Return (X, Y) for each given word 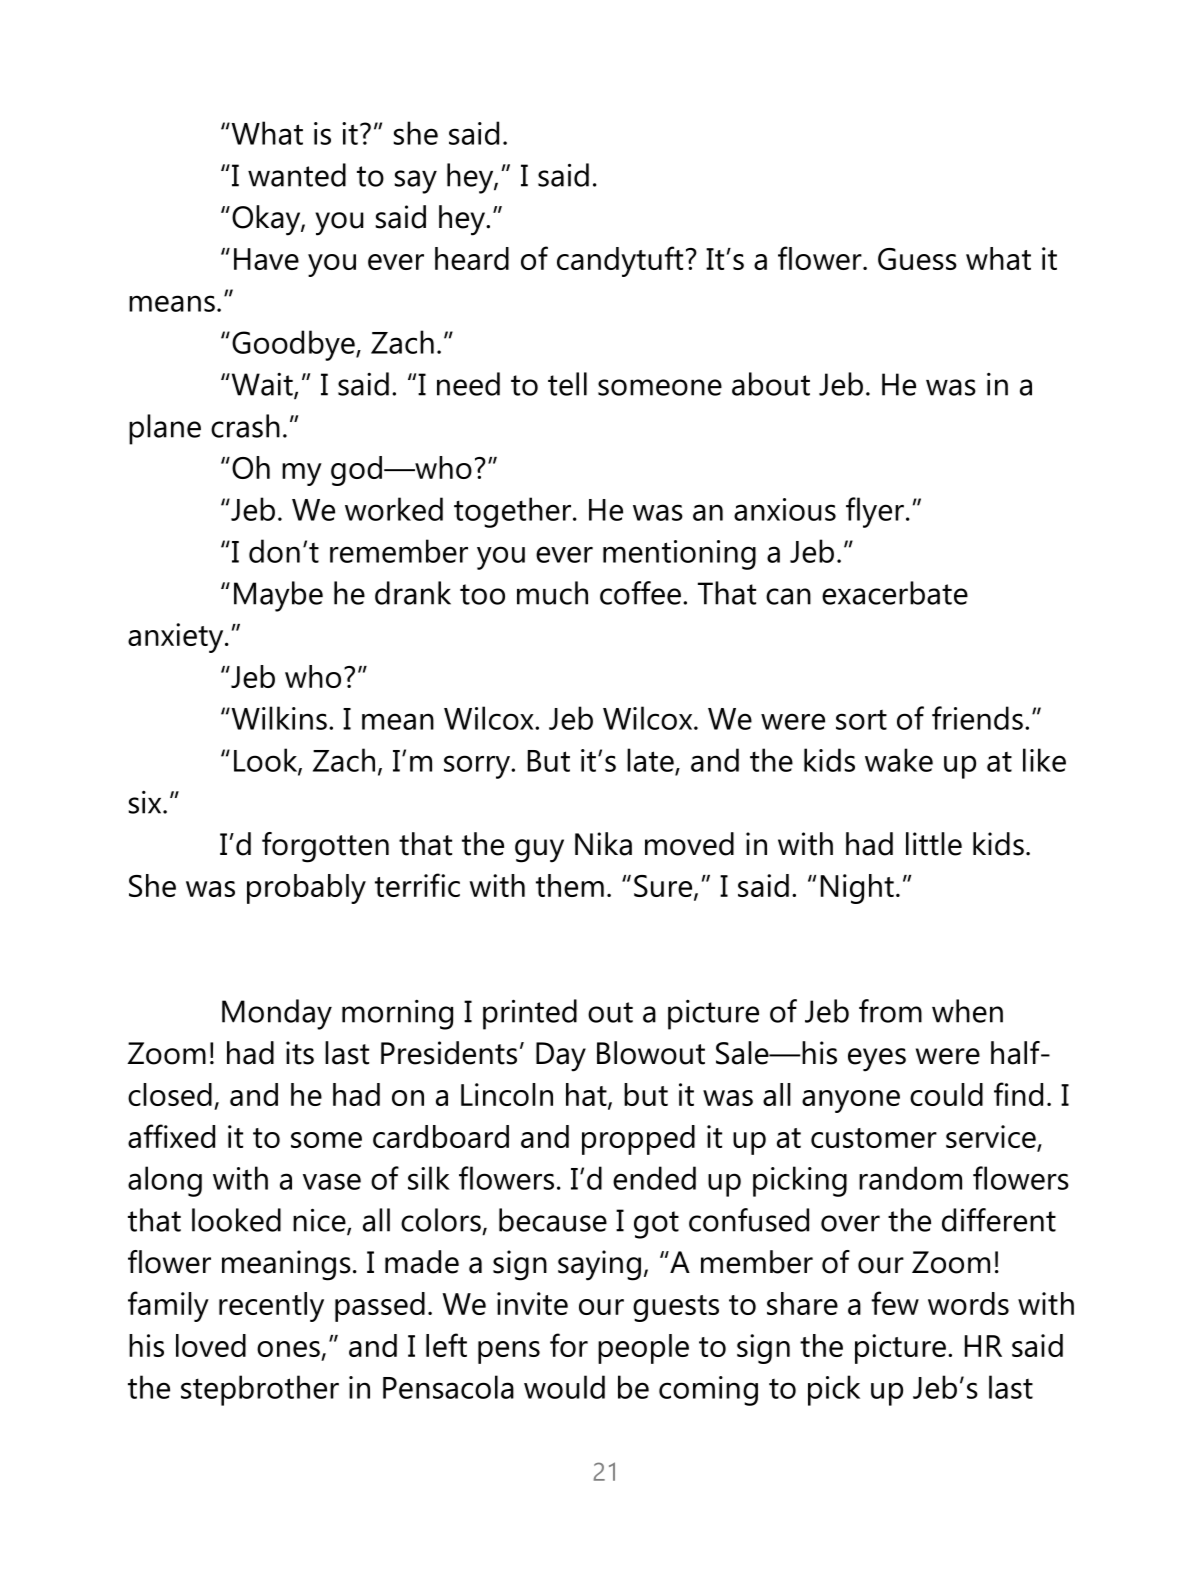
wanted (297, 175)
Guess (917, 259)
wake (899, 760)
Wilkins (278, 718)
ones (288, 1349)
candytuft (620, 261)
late (651, 761)
